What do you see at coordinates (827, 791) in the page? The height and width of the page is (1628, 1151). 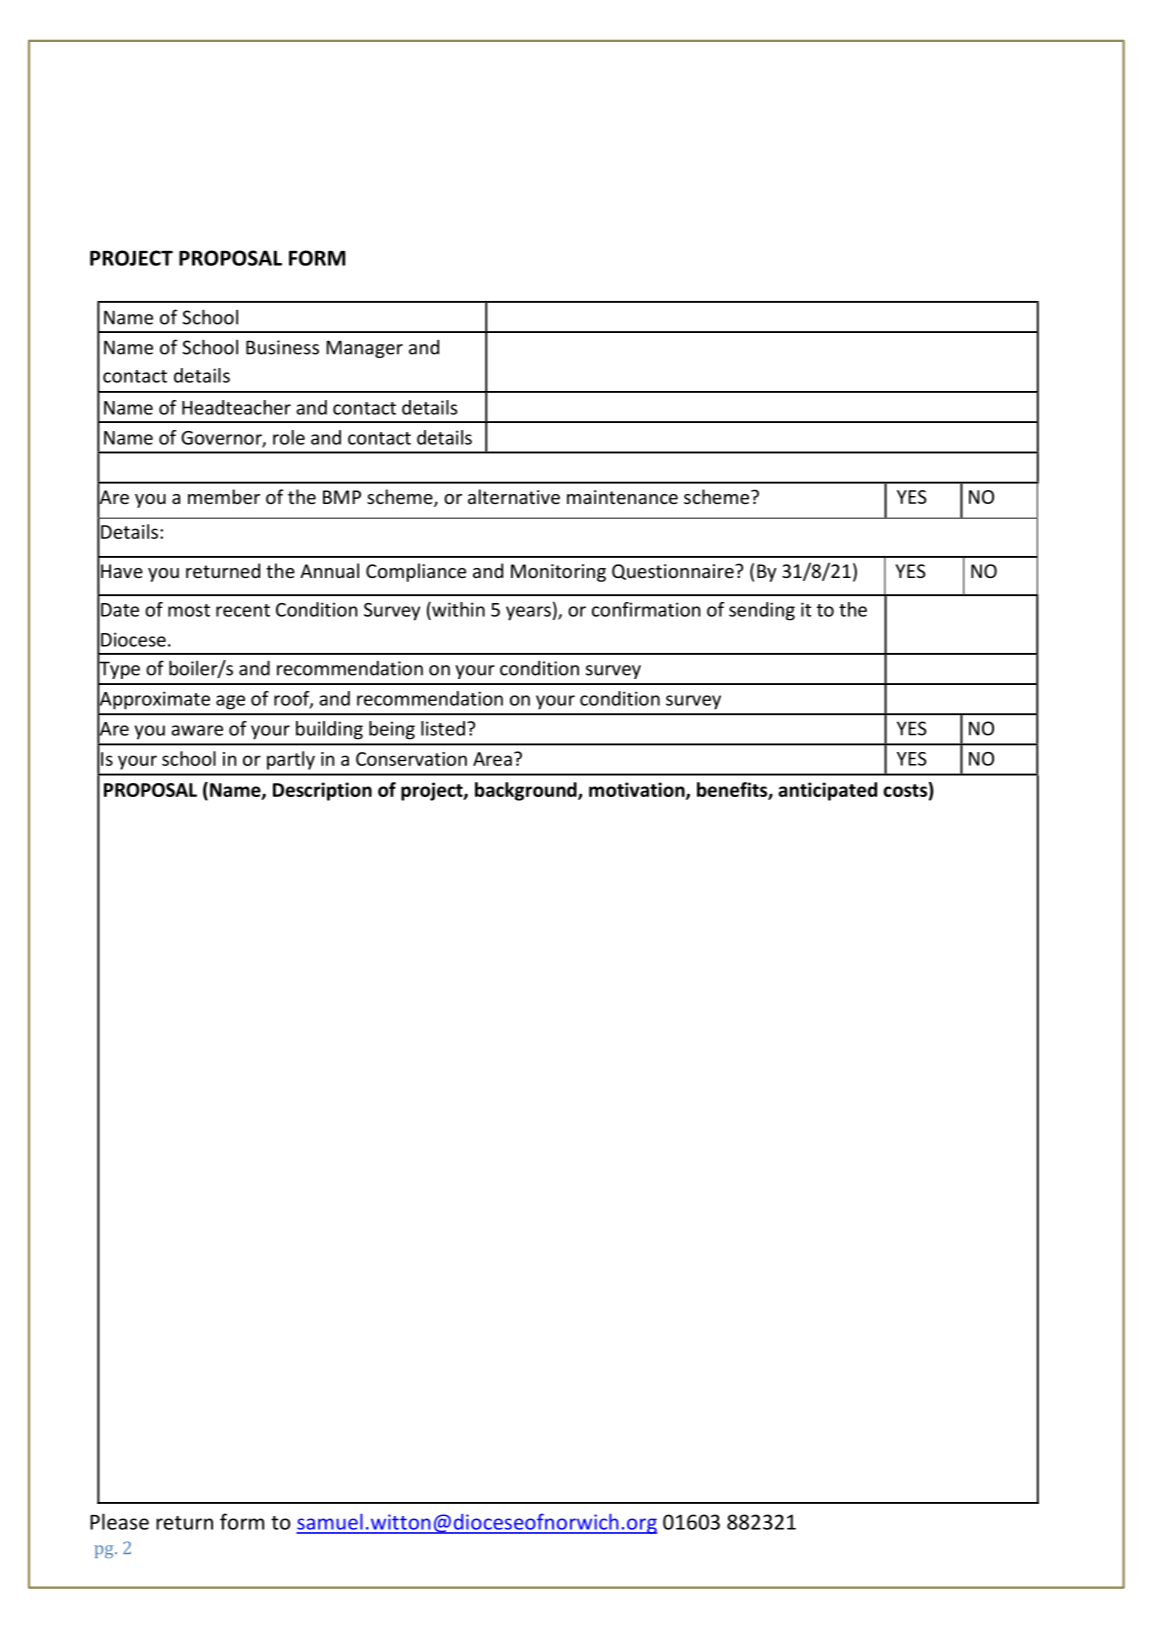 I see `anticipated` at bounding box center [827, 791].
